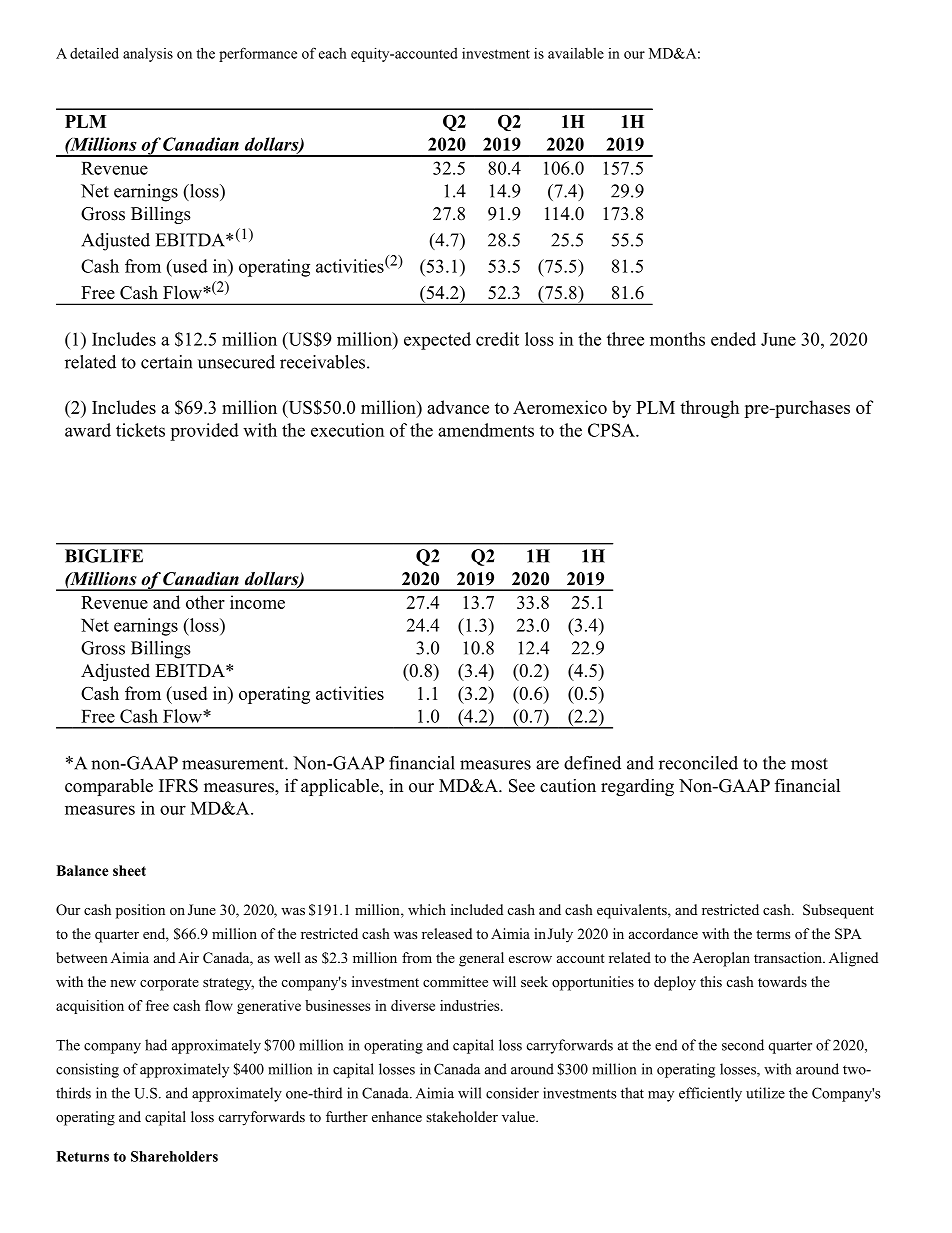 The height and width of the image is (1233, 952). I want to click on stakeholder, so click(462, 1116).
